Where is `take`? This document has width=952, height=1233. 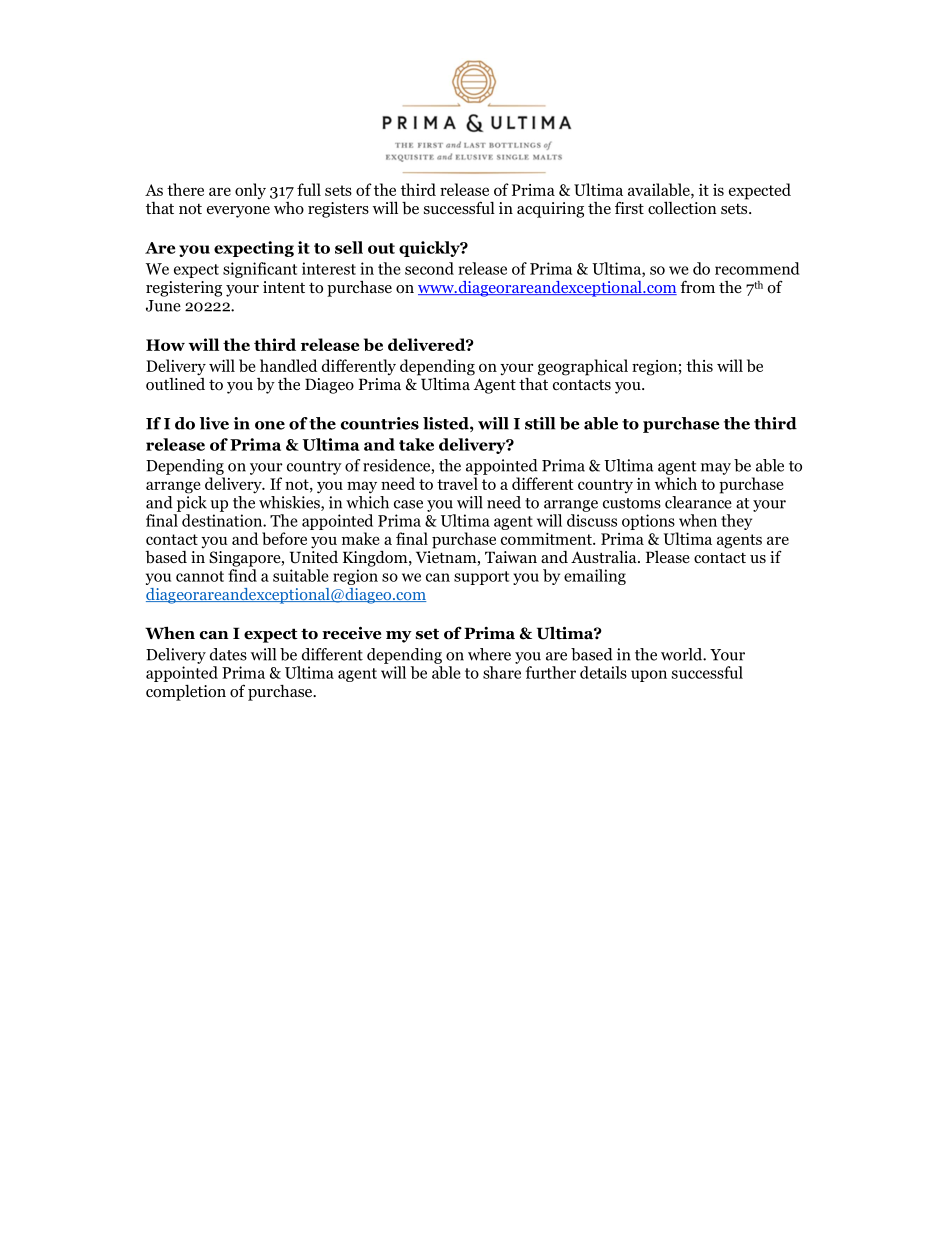
take is located at coordinates (416, 444).
